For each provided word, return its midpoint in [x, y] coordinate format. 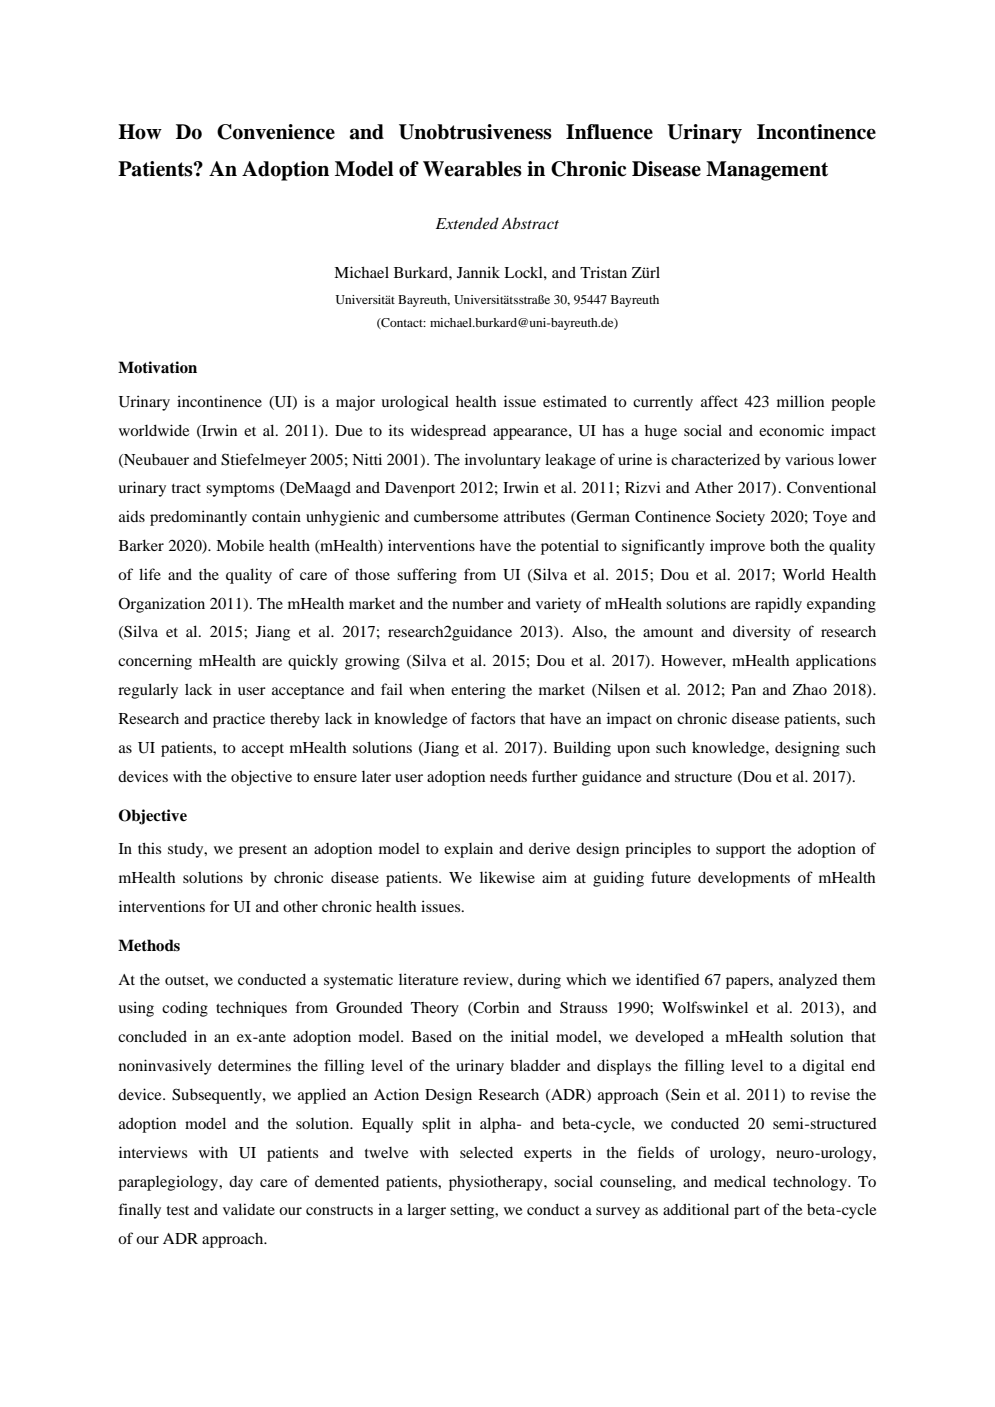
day [241, 1183]
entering [478, 691]
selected [486, 1152]
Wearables [472, 169]
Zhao [810, 689]
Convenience [276, 132]
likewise [507, 877]
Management [767, 171]
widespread [448, 432]
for [220, 906]
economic [791, 430]
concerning [155, 662]
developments [744, 879]
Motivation [157, 367]
